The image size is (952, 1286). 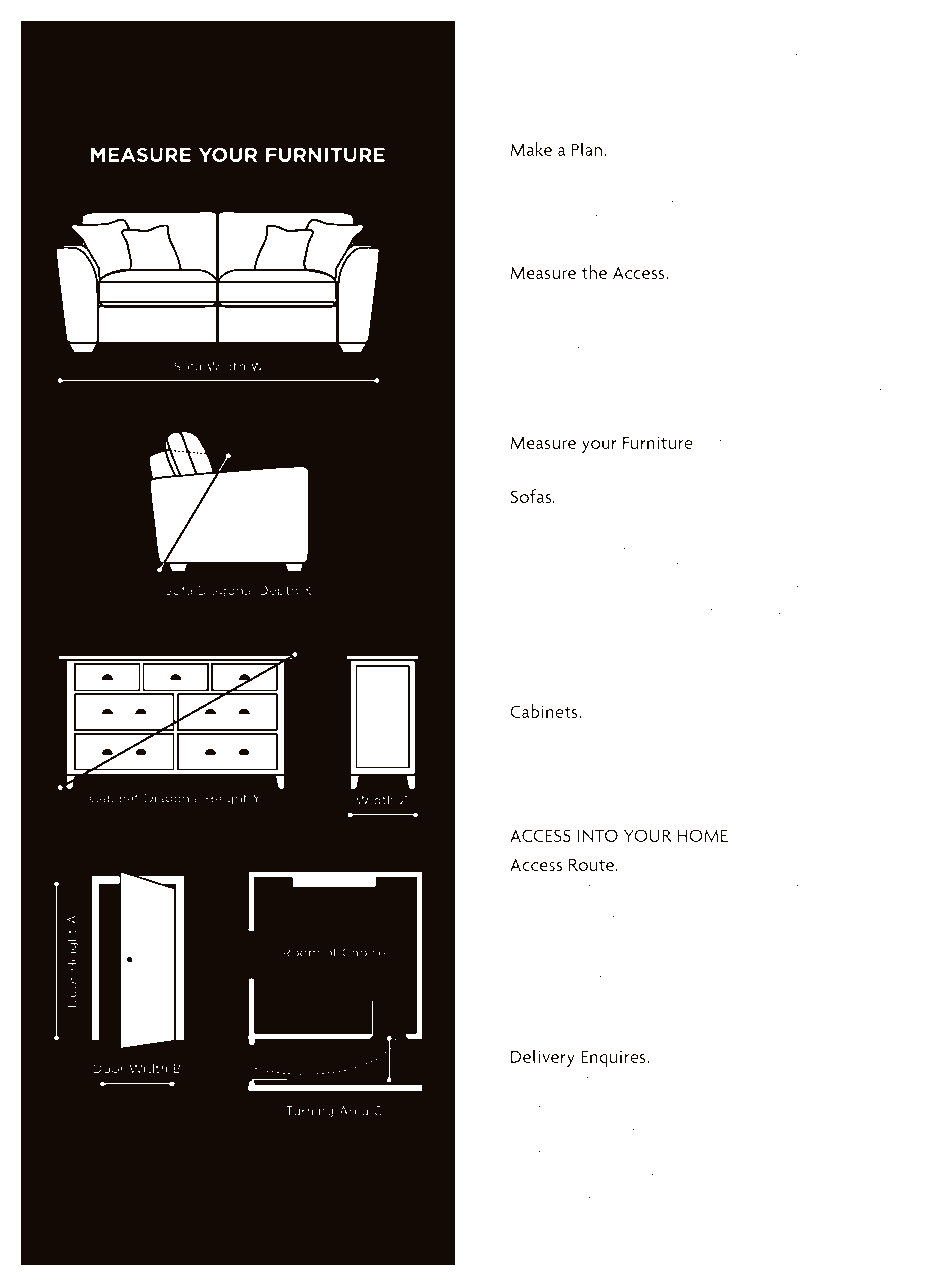 I want to click on centre, so click(x=586, y=589).
